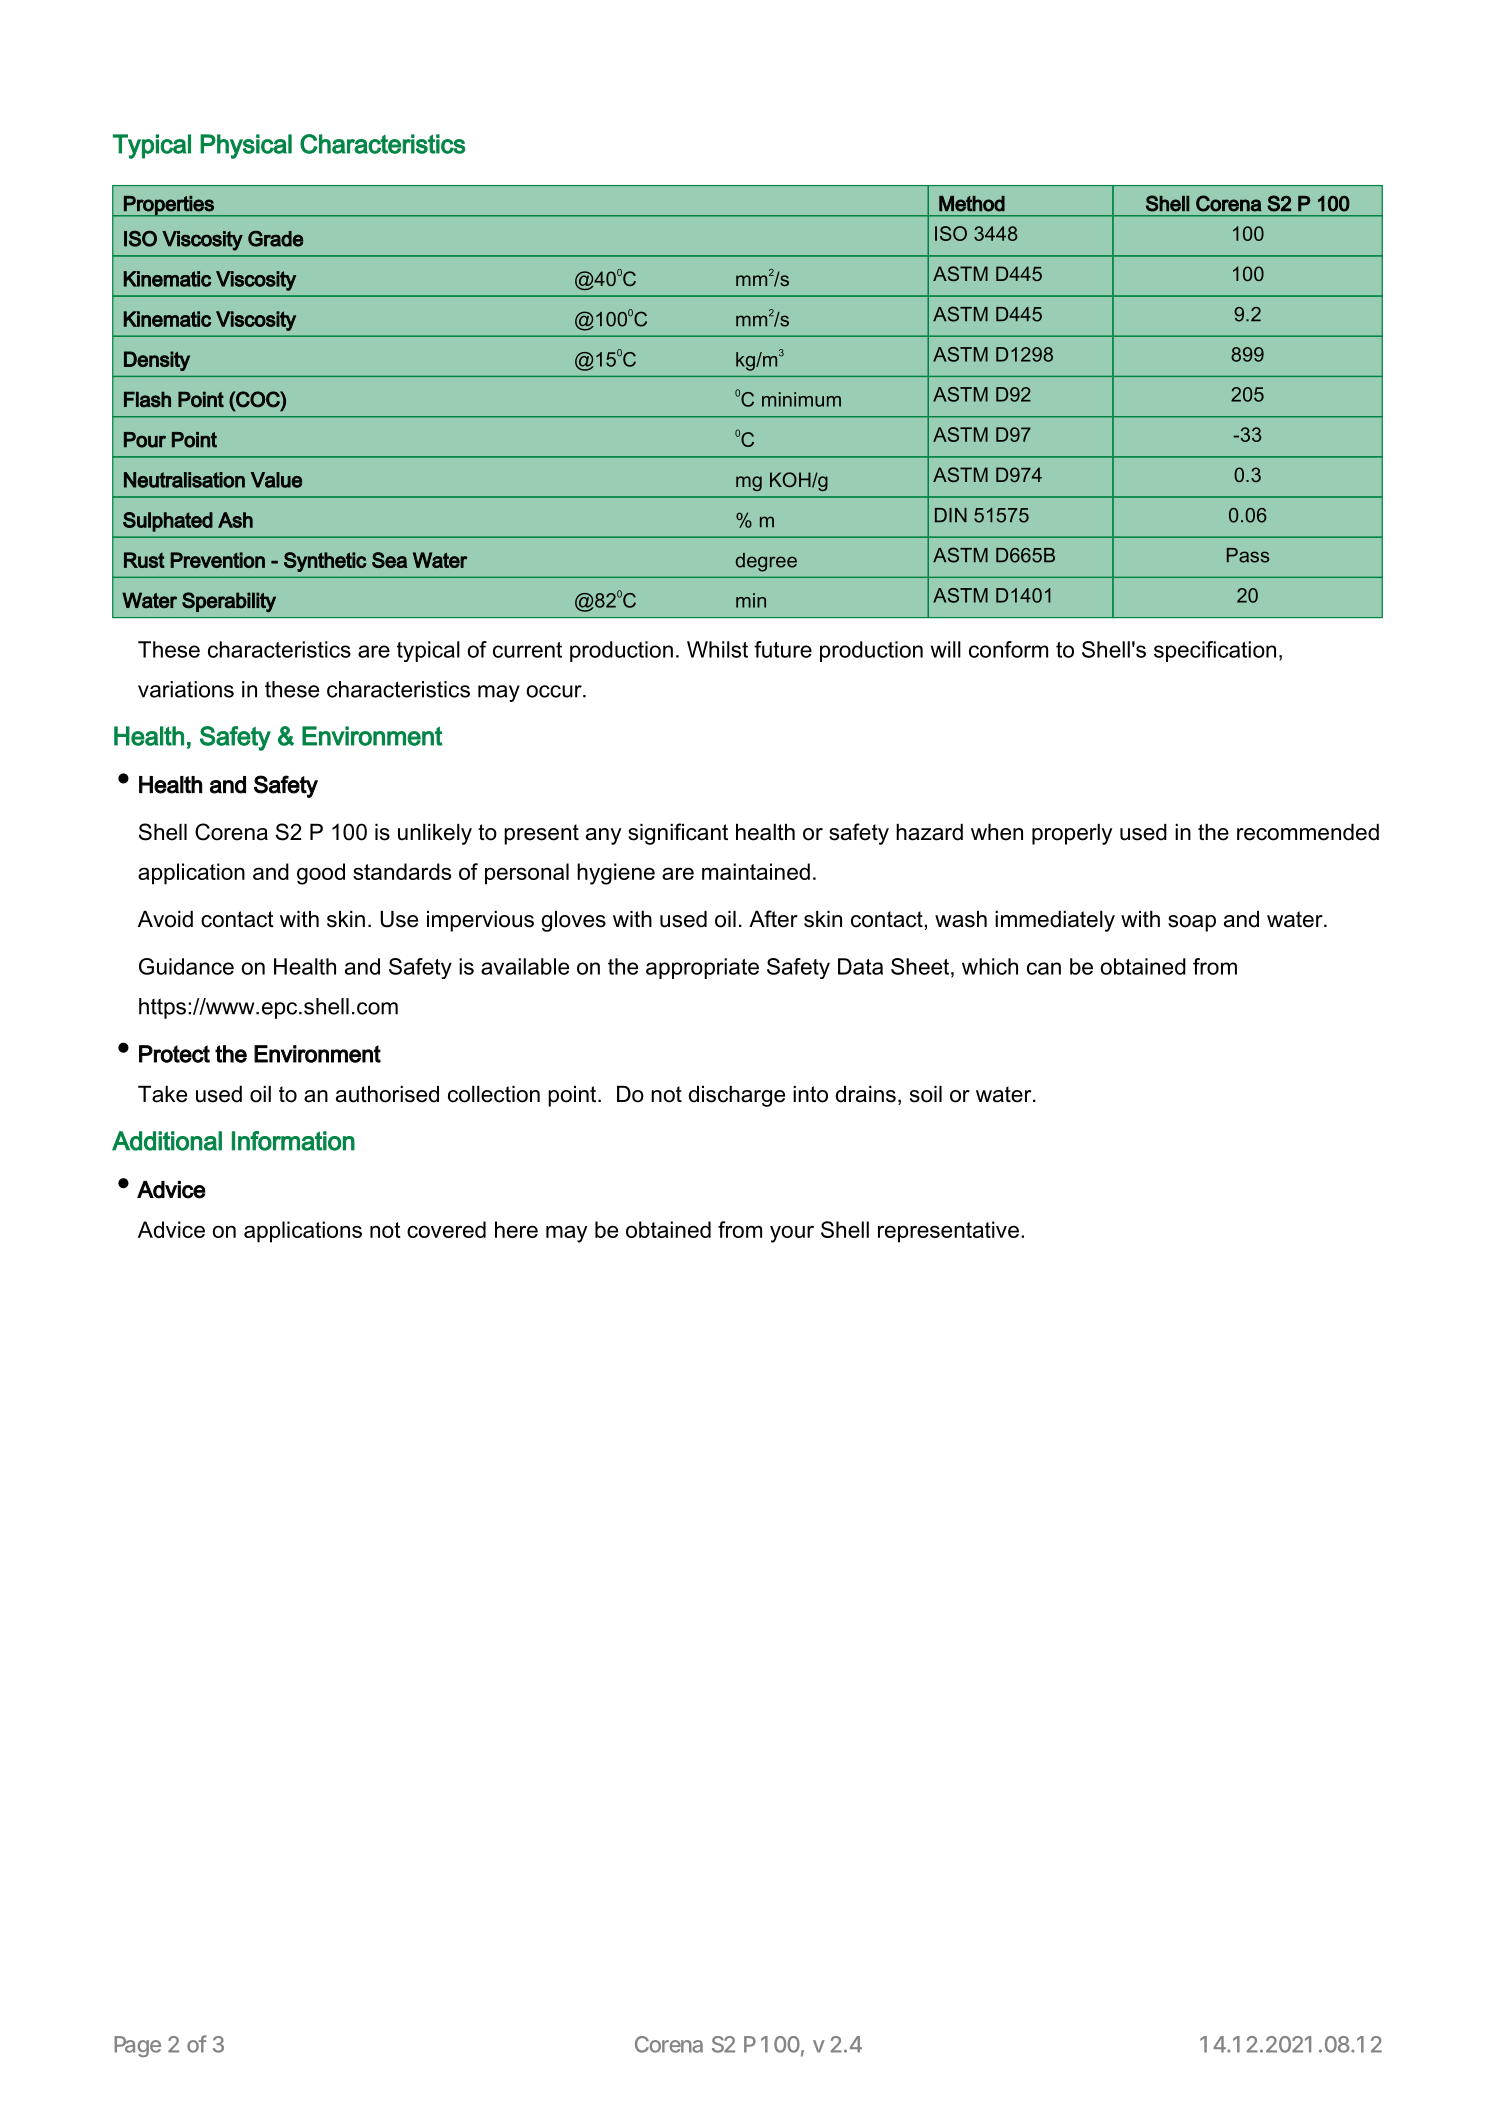 The height and width of the image is (2115, 1495). What do you see at coordinates (186, 689) in the image?
I see `variations` at bounding box center [186, 689].
